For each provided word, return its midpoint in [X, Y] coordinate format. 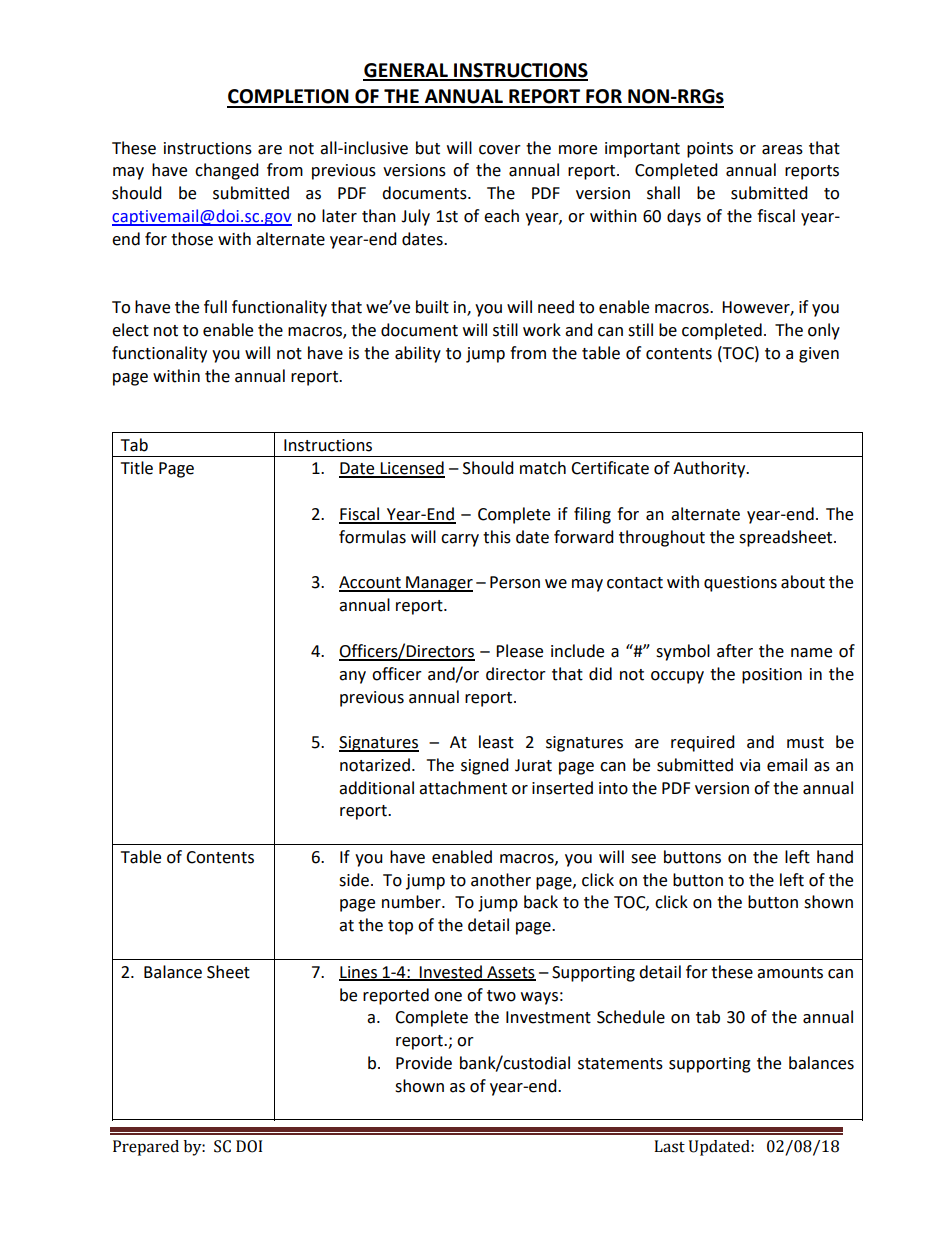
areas [782, 150]
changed [227, 171]
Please [519, 651]
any [352, 677]
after [735, 651]
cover [500, 150]
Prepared [146, 1148]
